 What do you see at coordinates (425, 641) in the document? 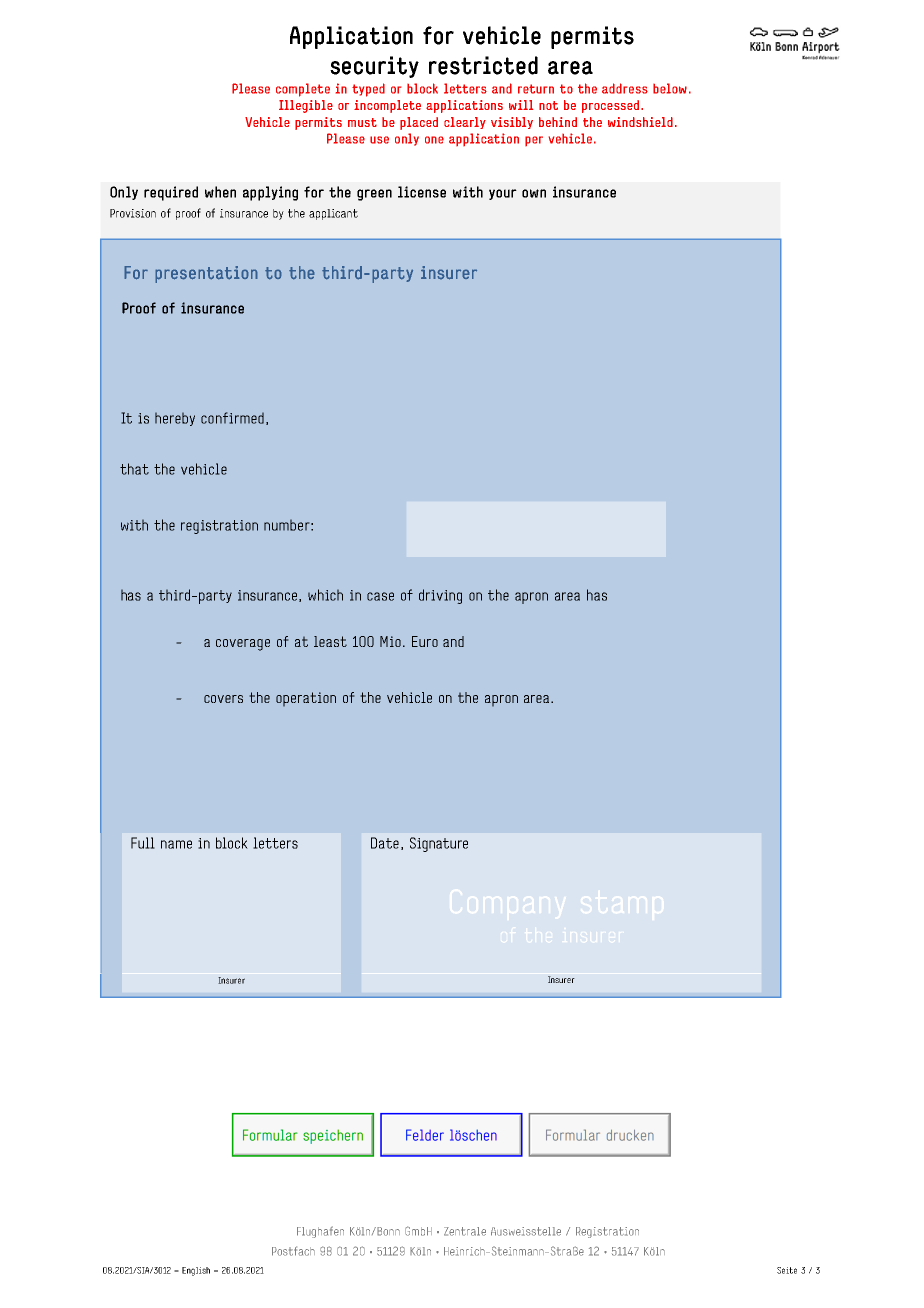
I see `Euro` at bounding box center [425, 641].
